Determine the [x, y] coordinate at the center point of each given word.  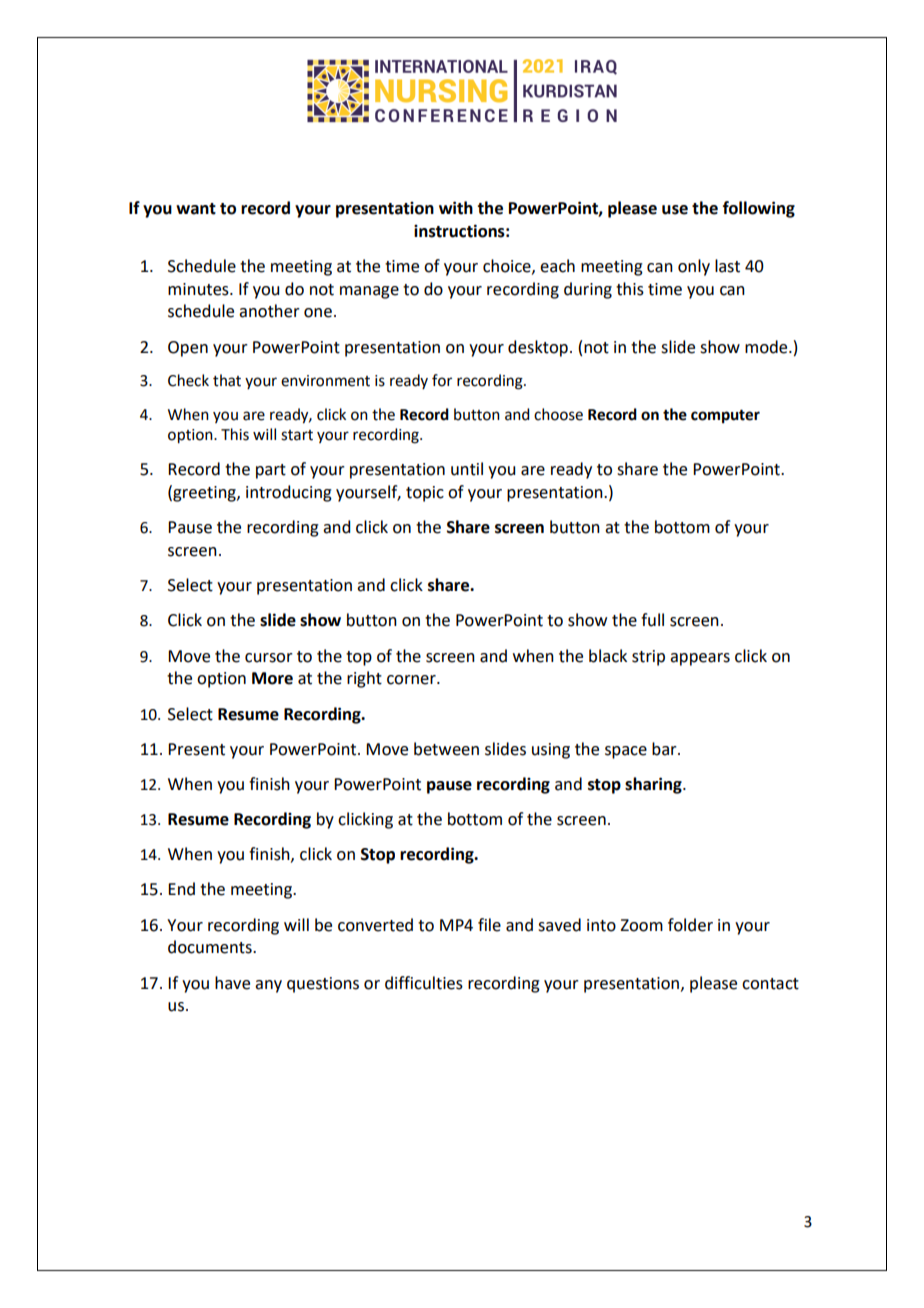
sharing [654, 785]
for [442, 380]
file [489, 925]
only [694, 267]
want [196, 209]
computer [725, 417]
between [446, 749]
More [272, 678]
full [652, 620]
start [297, 435]
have [232, 983]
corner [412, 680]
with [456, 208]
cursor [269, 658]
